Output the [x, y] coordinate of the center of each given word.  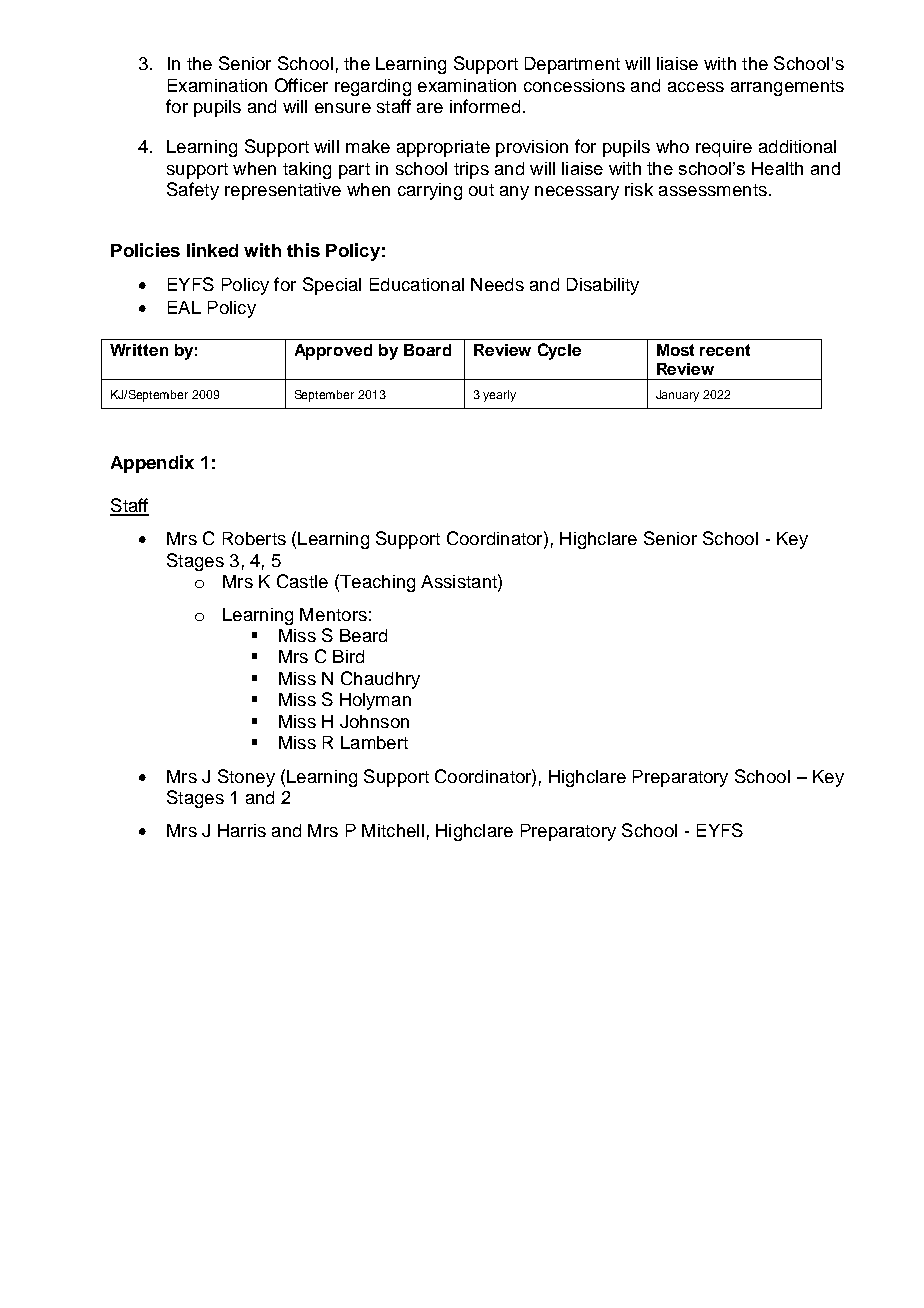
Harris [242, 830]
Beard [363, 635]
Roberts [254, 538]
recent [725, 350]
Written [139, 350]
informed [485, 106]
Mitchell [393, 830]
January [677, 396]
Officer [301, 85]
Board [427, 350]
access [696, 87]
